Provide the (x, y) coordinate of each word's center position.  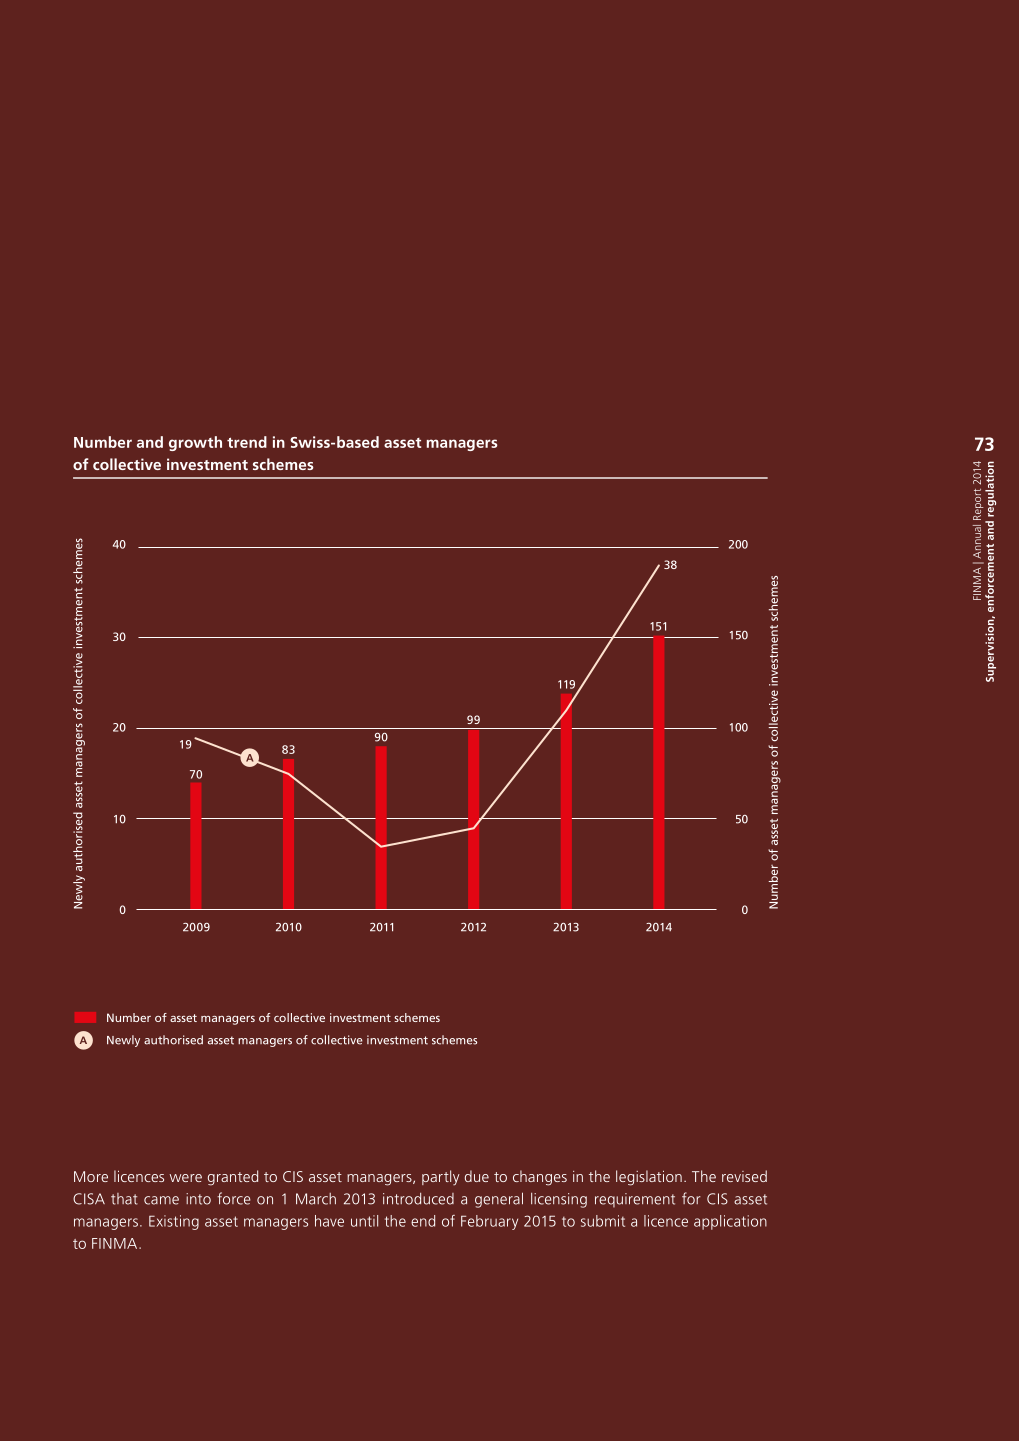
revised (744, 1176)
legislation (649, 1178)
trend (247, 442)
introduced (418, 1199)
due (477, 1176)
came (161, 1200)
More (91, 1176)
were (186, 1178)
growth (195, 443)
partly (441, 1178)
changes (540, 1178)
